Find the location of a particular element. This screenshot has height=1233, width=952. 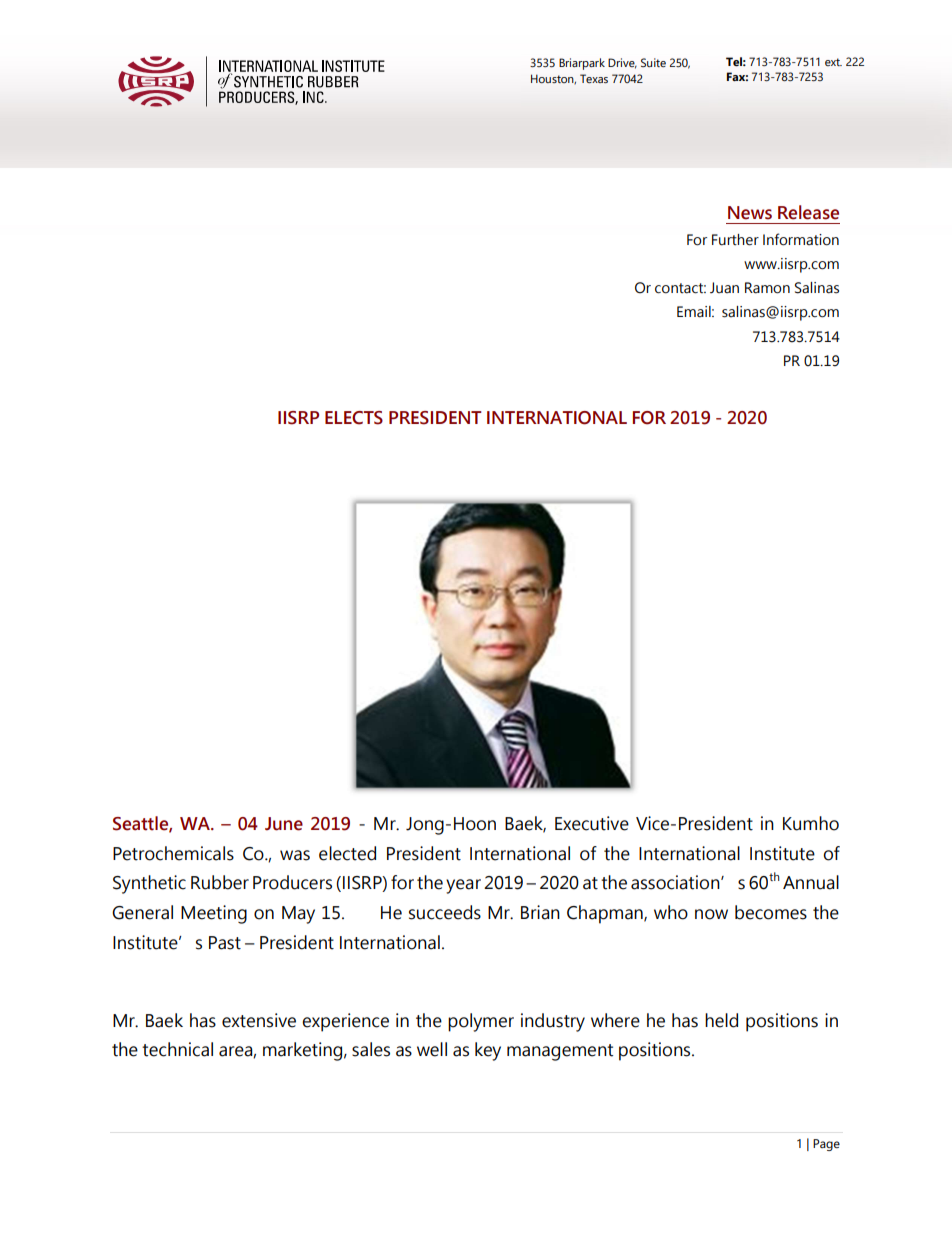

Ramon is located at coordinates (767, 288).
